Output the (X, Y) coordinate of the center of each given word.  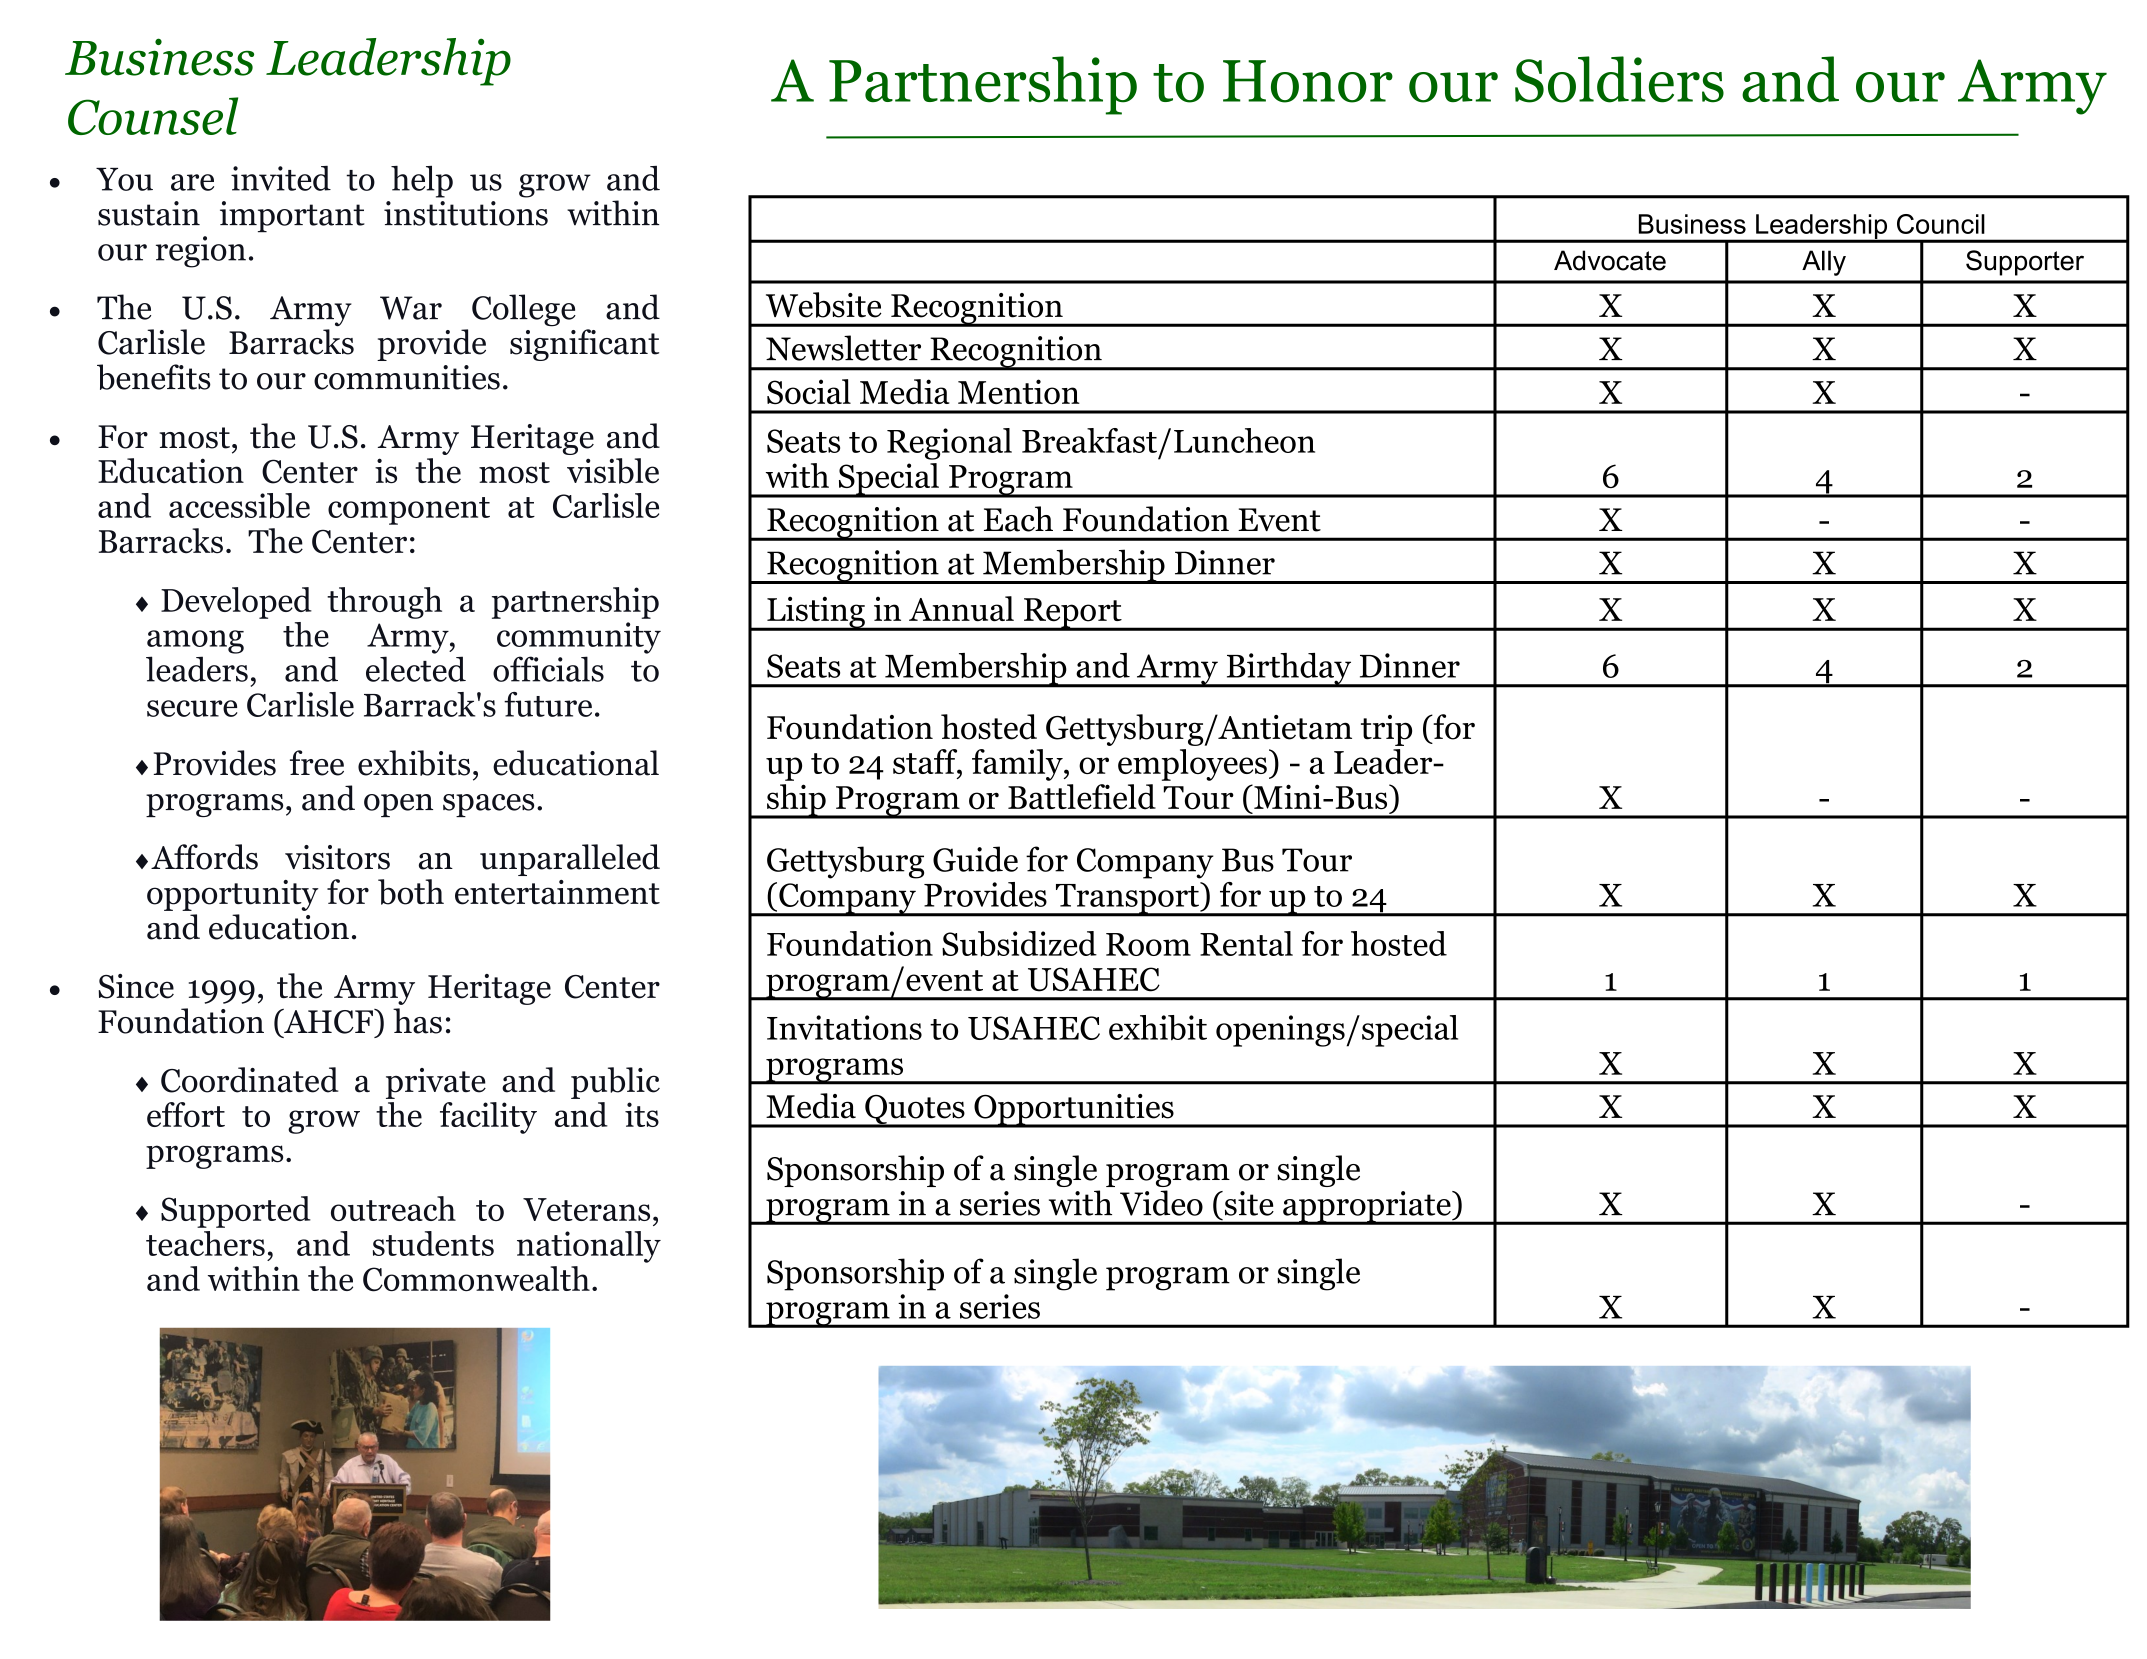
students (433, 1243)
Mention (1019, 392)
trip (1386, 730)
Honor (1308, 81)
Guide (975, 859)
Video (1161, 1203)
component (409, 511)
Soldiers (1619, 79)
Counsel (153, 116)
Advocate (1610, 260)
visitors (337, 857)
